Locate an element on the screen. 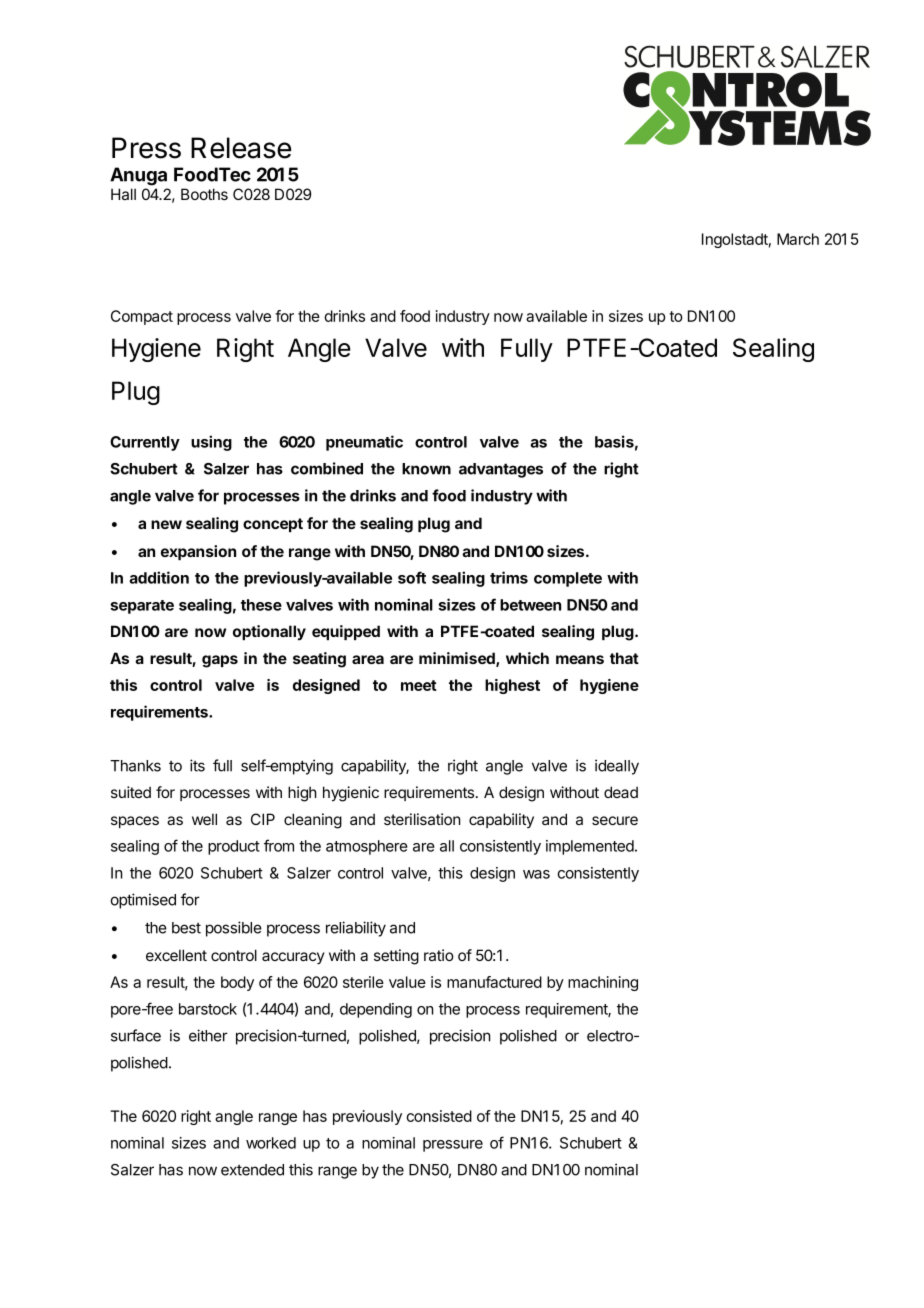 The image size is (924, 1308). extended is located at coordinates (252, 1170).
